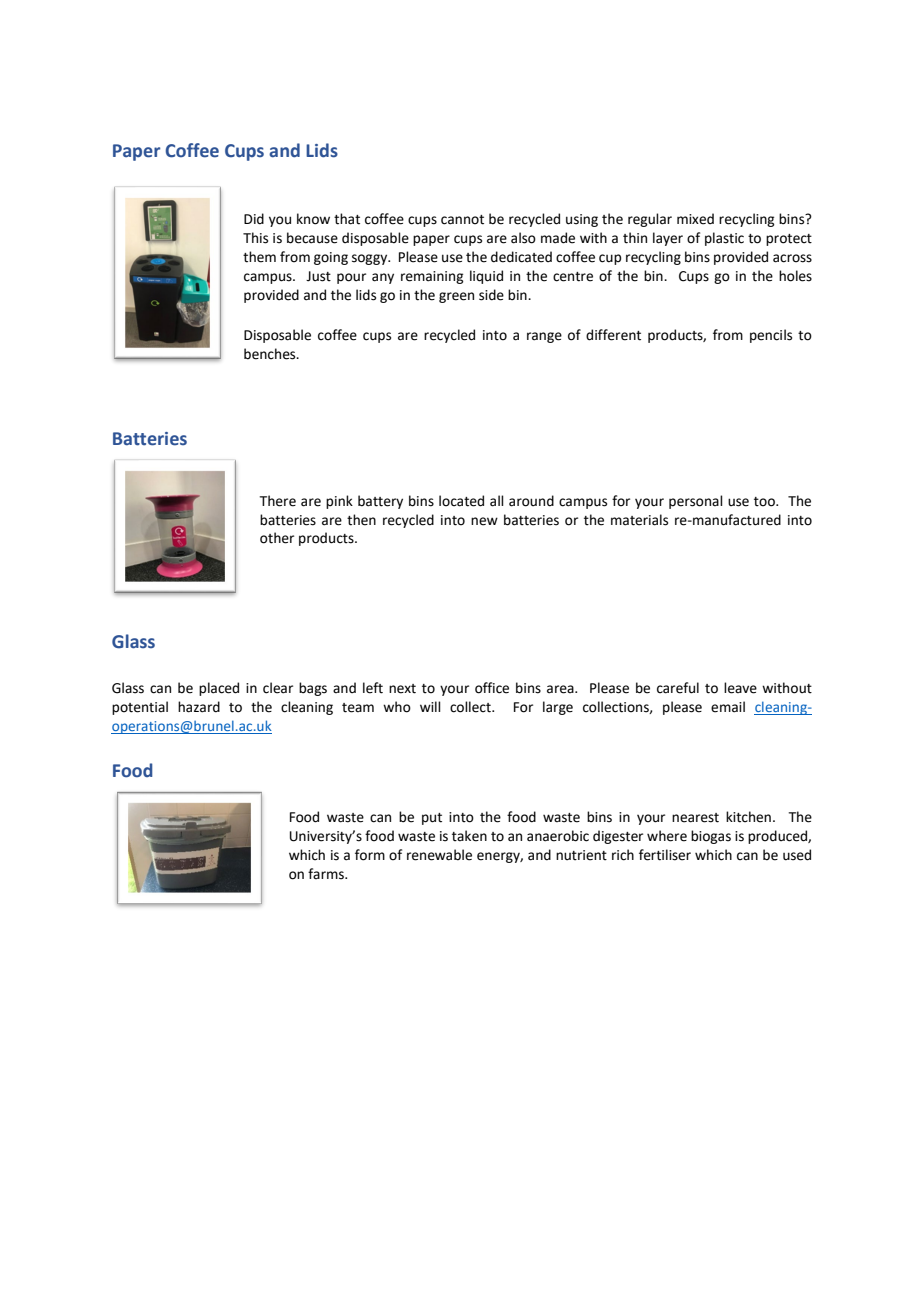 This screenshot has width=924, height=1309. I want to click on This, so click(255, 238).
